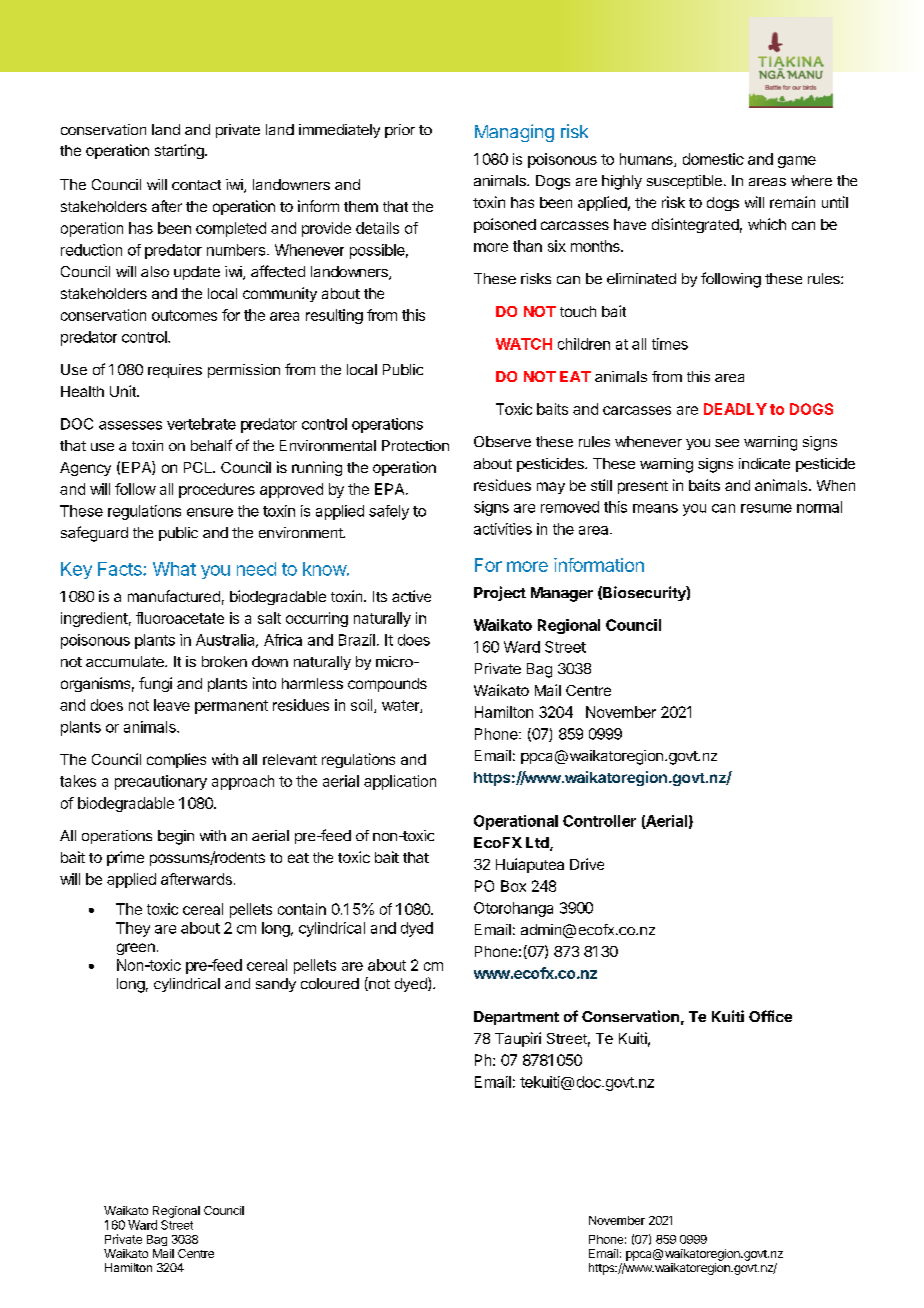  I want to click on Office, so click(770, 1016).
